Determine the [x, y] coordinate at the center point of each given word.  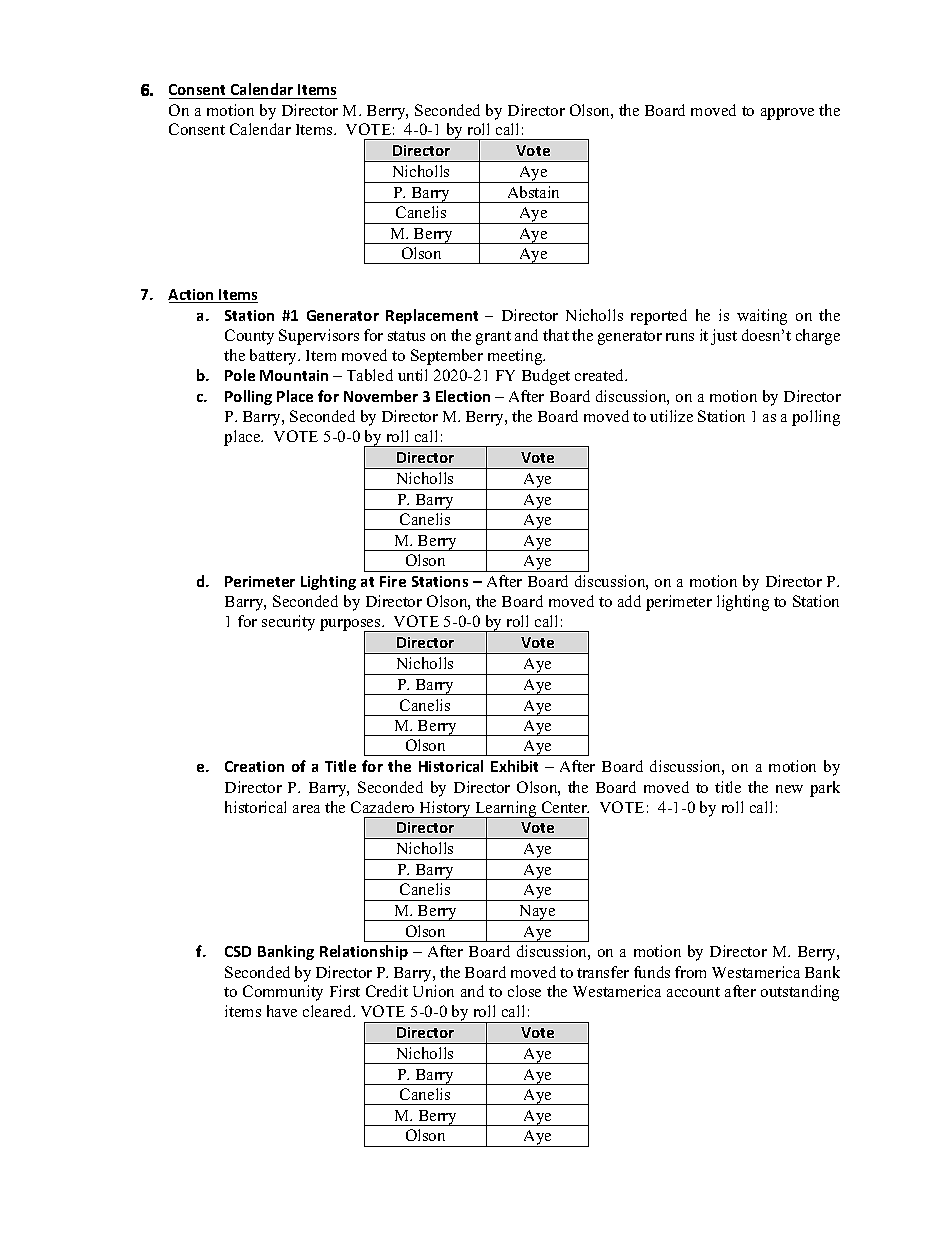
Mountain [294, 375]
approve [787, 114]
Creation [254, 766]
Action [192, 296]
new [789, 789]
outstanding [800, 993]
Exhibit [514, 766]
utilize [671, 416]
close [524, 991]
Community [283, 993]
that [556, 335]
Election [463, 396]
